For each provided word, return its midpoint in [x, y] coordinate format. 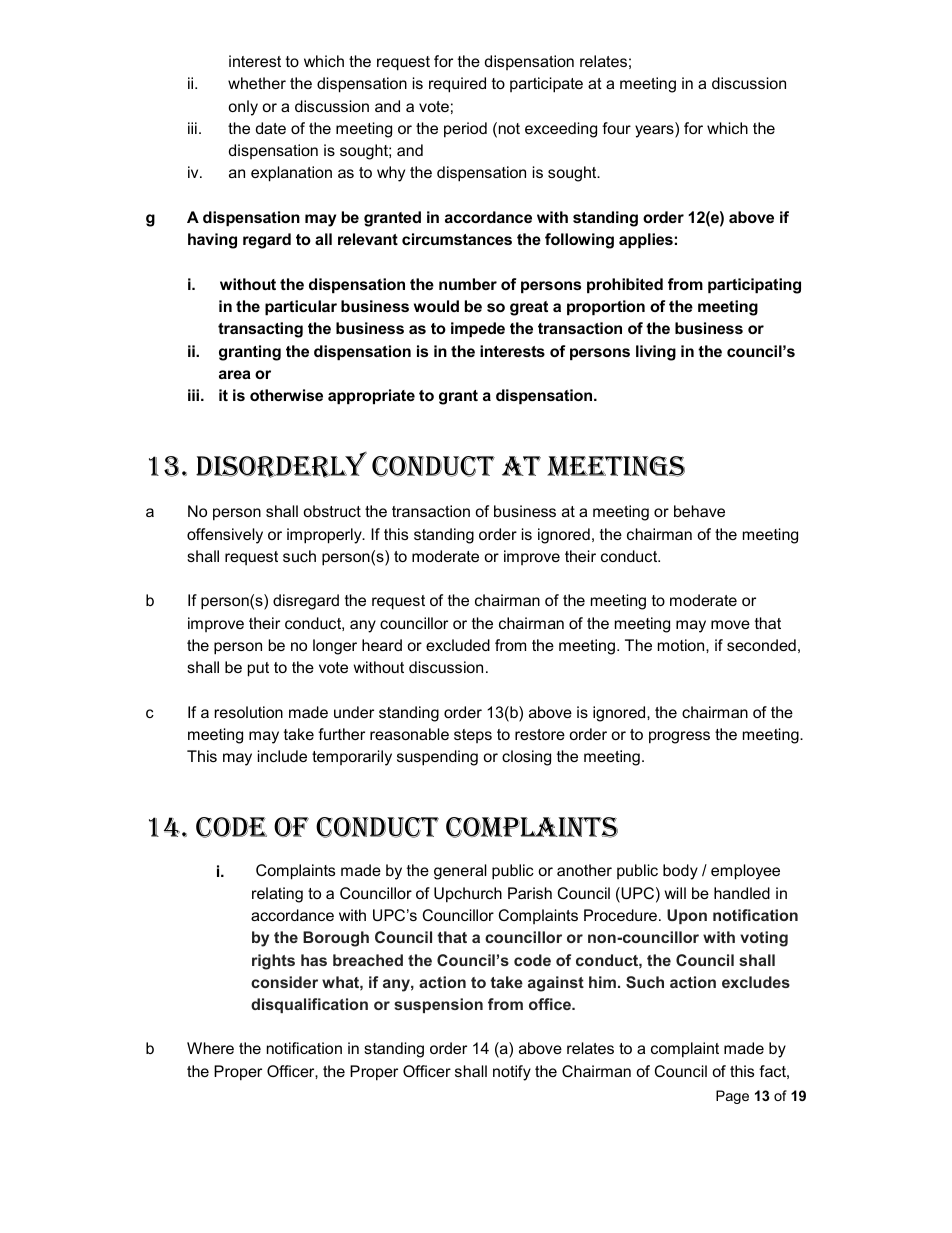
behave [699, 511]
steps [473, 736]
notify [512, 1073]
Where [210, 1048]
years [655, 131]
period [465, 130]
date [271, 128]
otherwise [286, 395]
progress [679, 737]
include [282, 756]
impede [478, 329]
